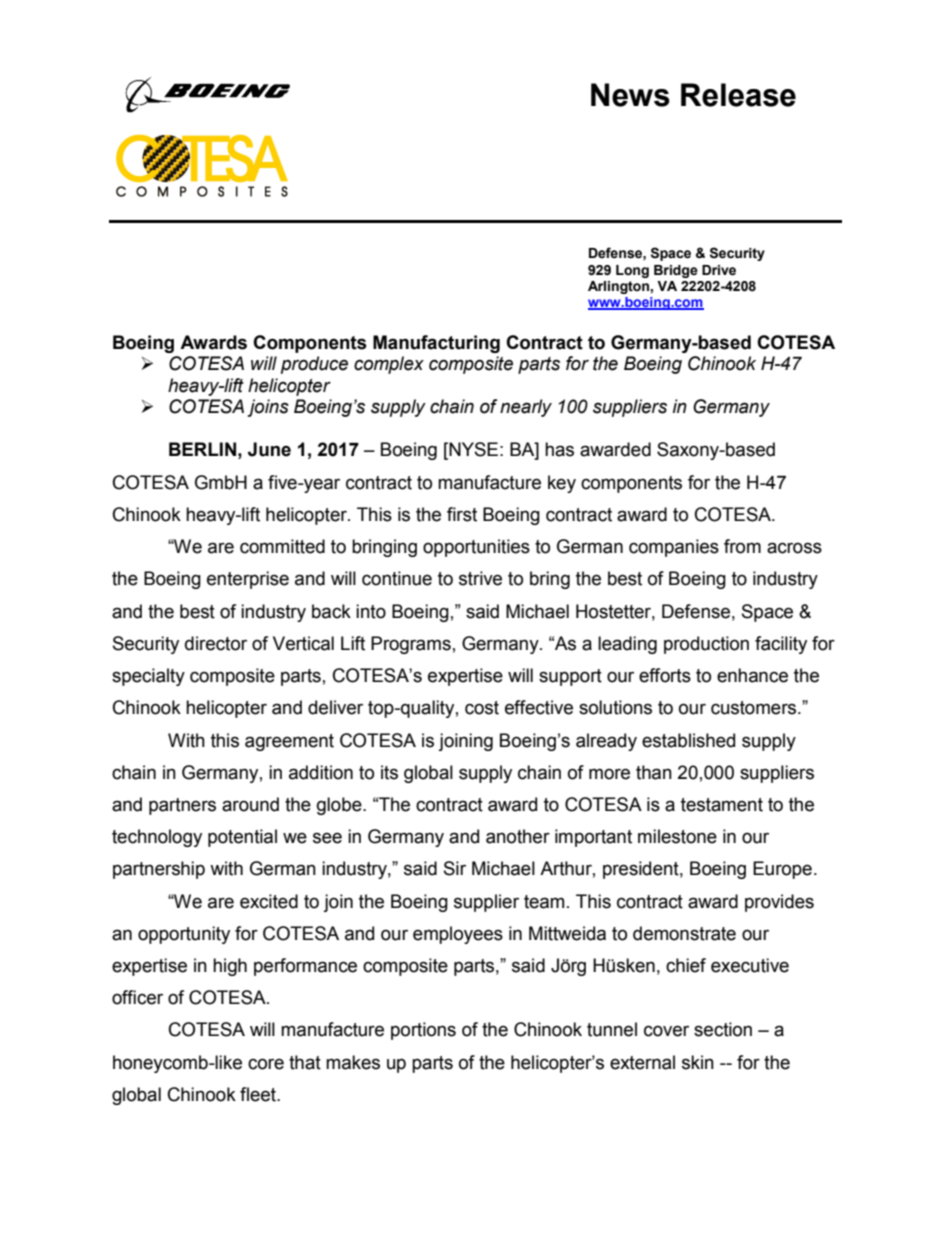 Image resolution: width=952 pixels, height=1233 pixels. I want to click on cost, so click(482, 708).
